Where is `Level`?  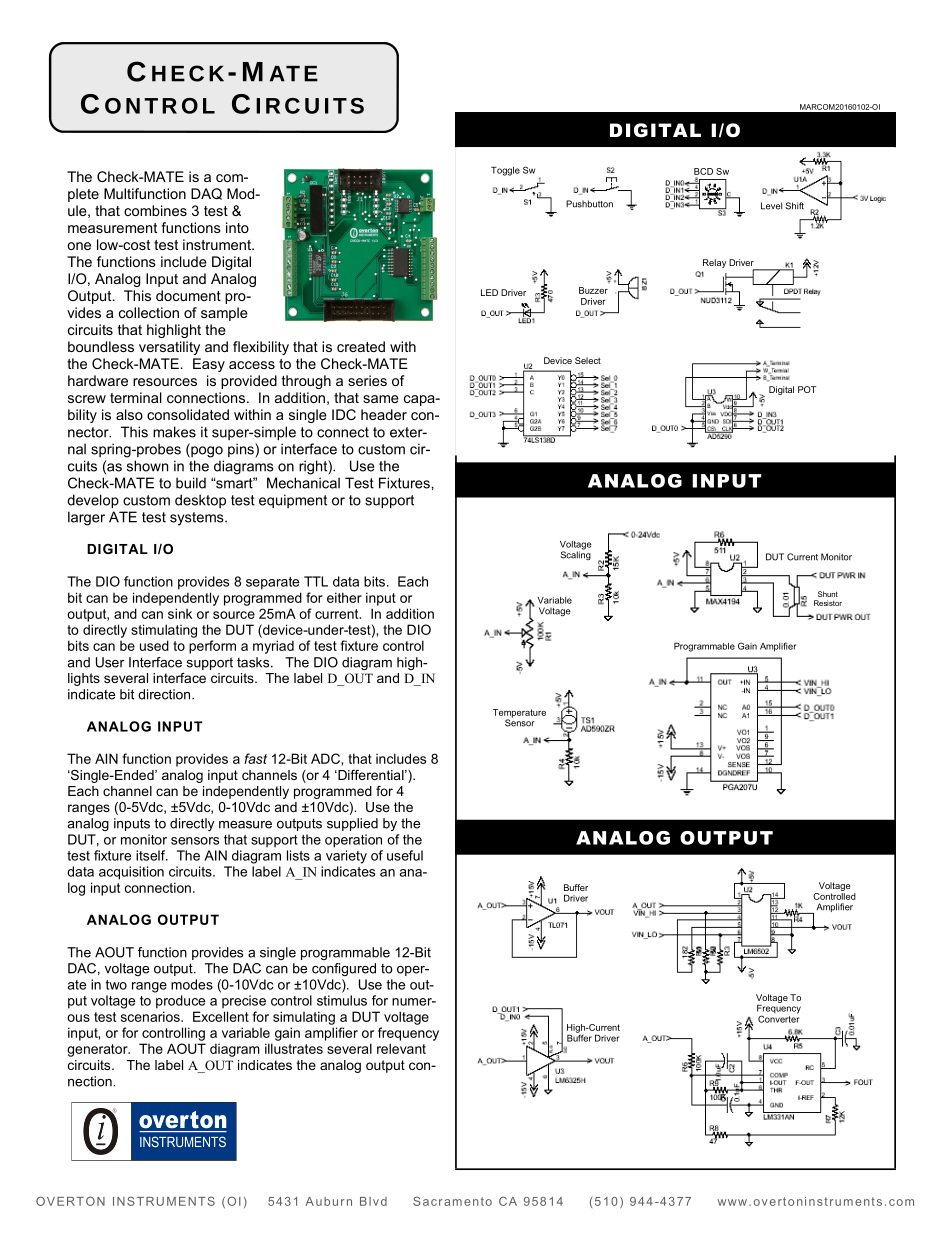 Level is located at coordinates (771, 206).
